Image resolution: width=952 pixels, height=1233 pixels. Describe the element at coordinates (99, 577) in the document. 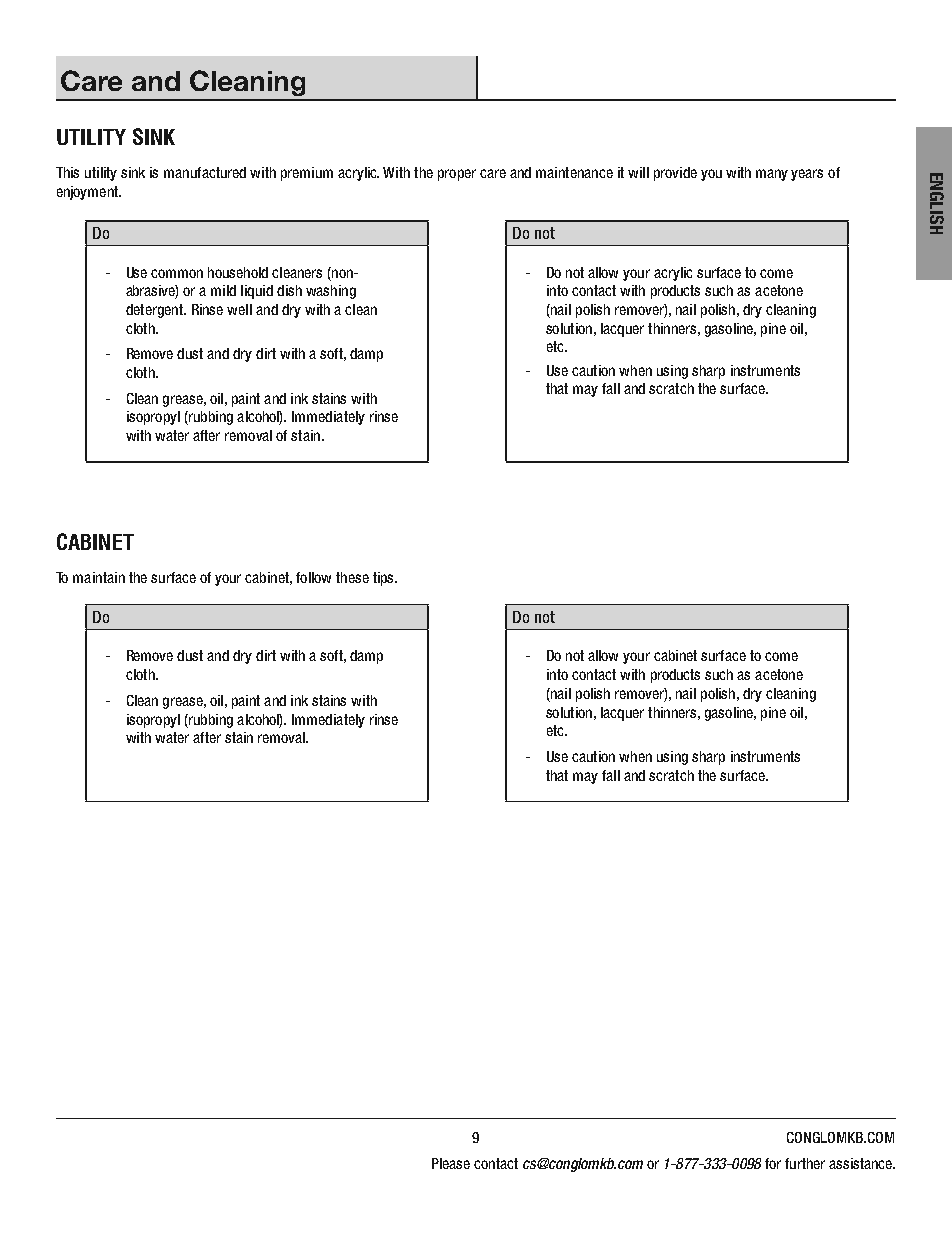

I see `maintain` at that location.
